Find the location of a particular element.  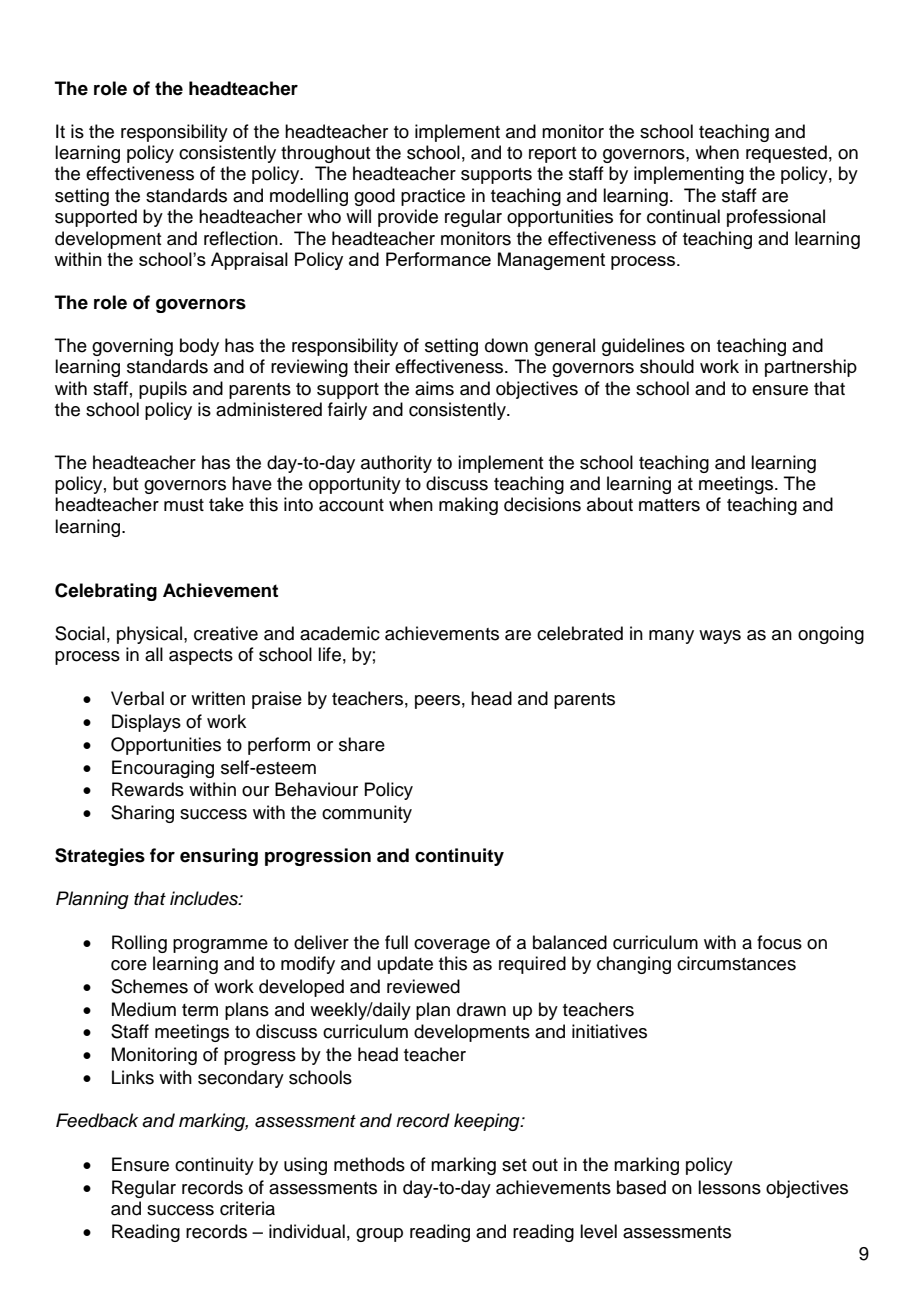

matters is located at coordinates (669, 505).
